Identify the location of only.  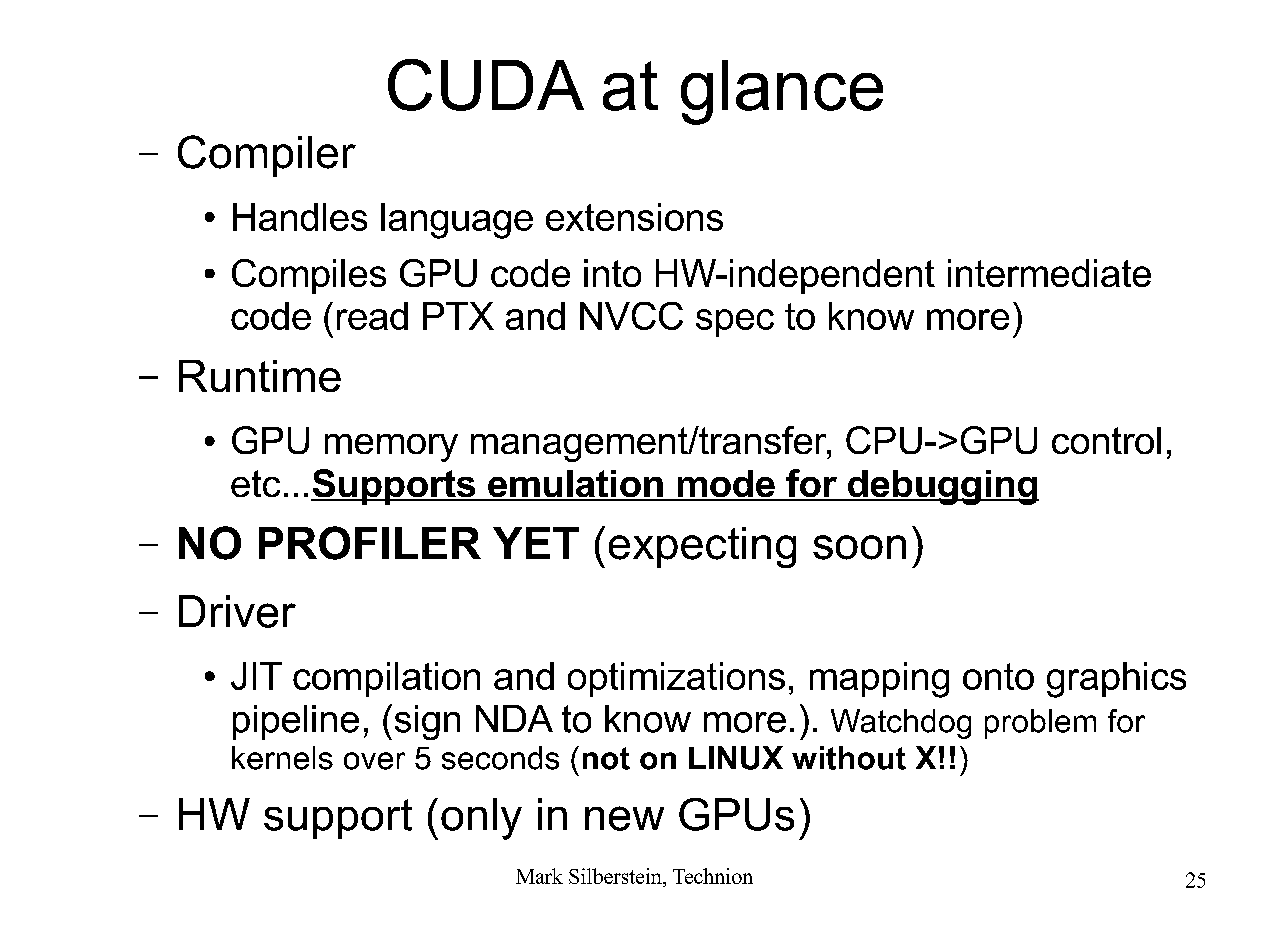
(481, 819).
